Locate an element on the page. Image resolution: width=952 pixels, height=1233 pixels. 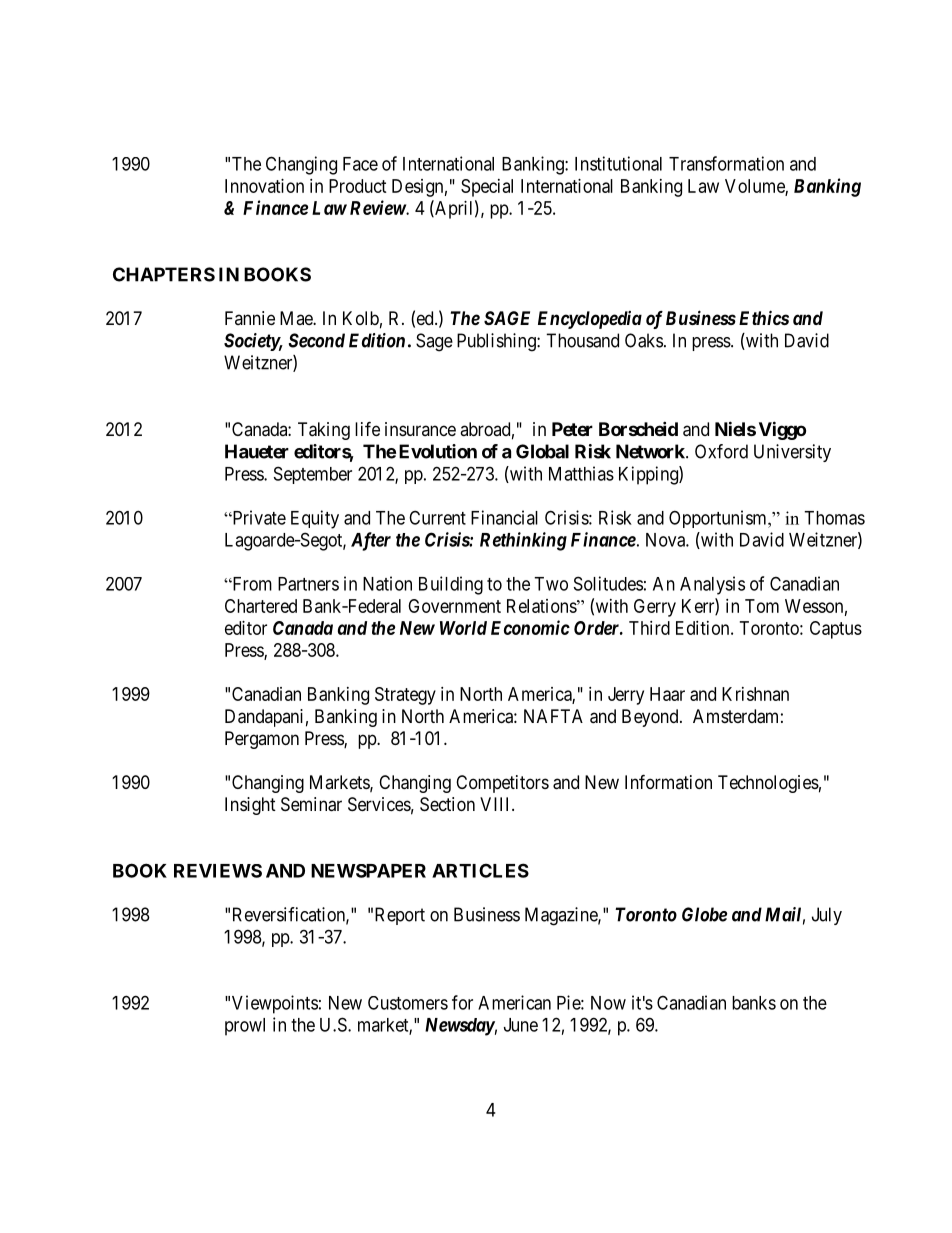
Krishnan is located at coordinates (755, 694).
